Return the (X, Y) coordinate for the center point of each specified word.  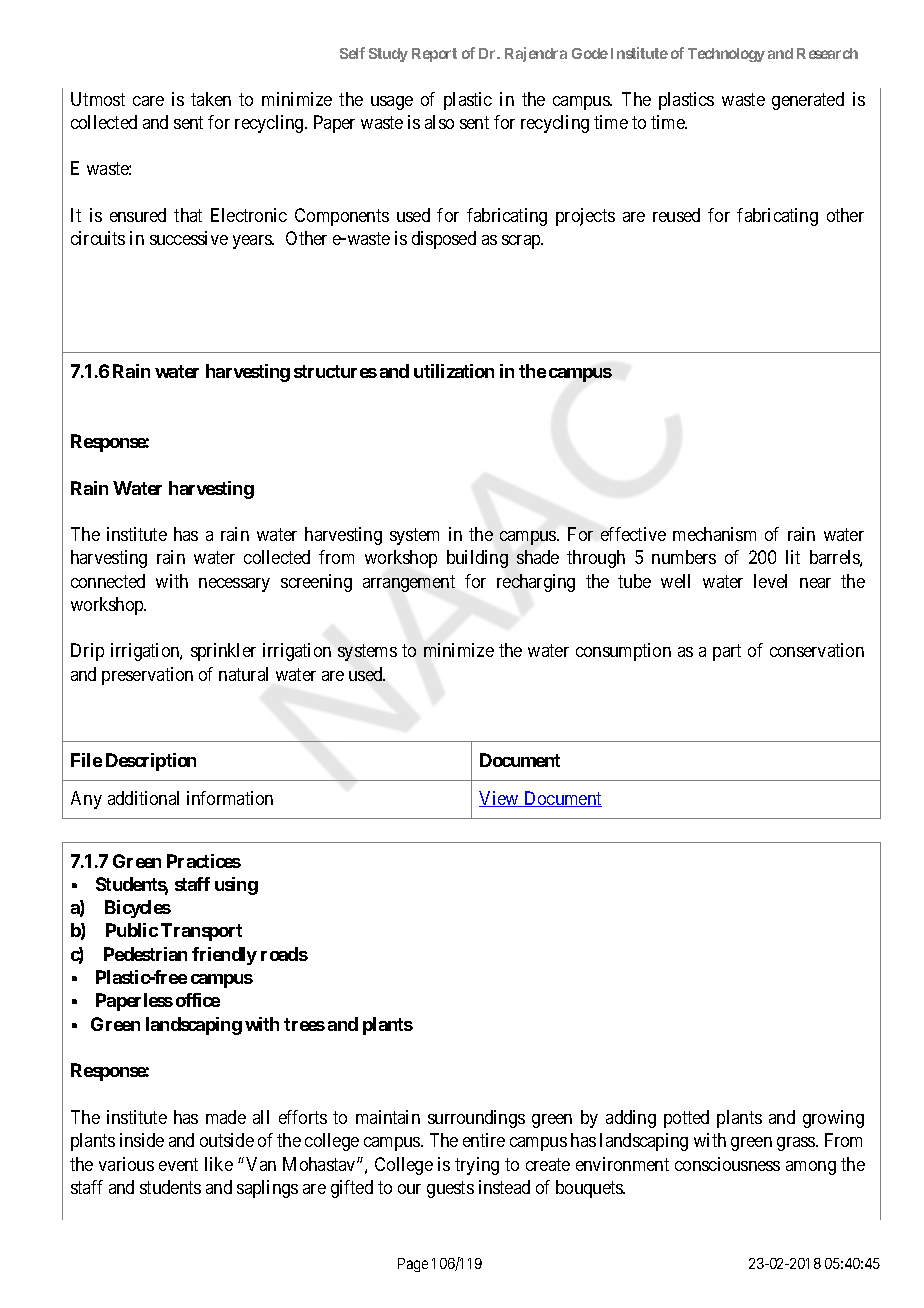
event (178, 1164)
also (439, 122)
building (477, 559)
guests (450, 1189)
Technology (726, 55)
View (500, 799)
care (148, 101)
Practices (204, 861)
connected (108, 581)
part (727, 653)
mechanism (714, 534)
